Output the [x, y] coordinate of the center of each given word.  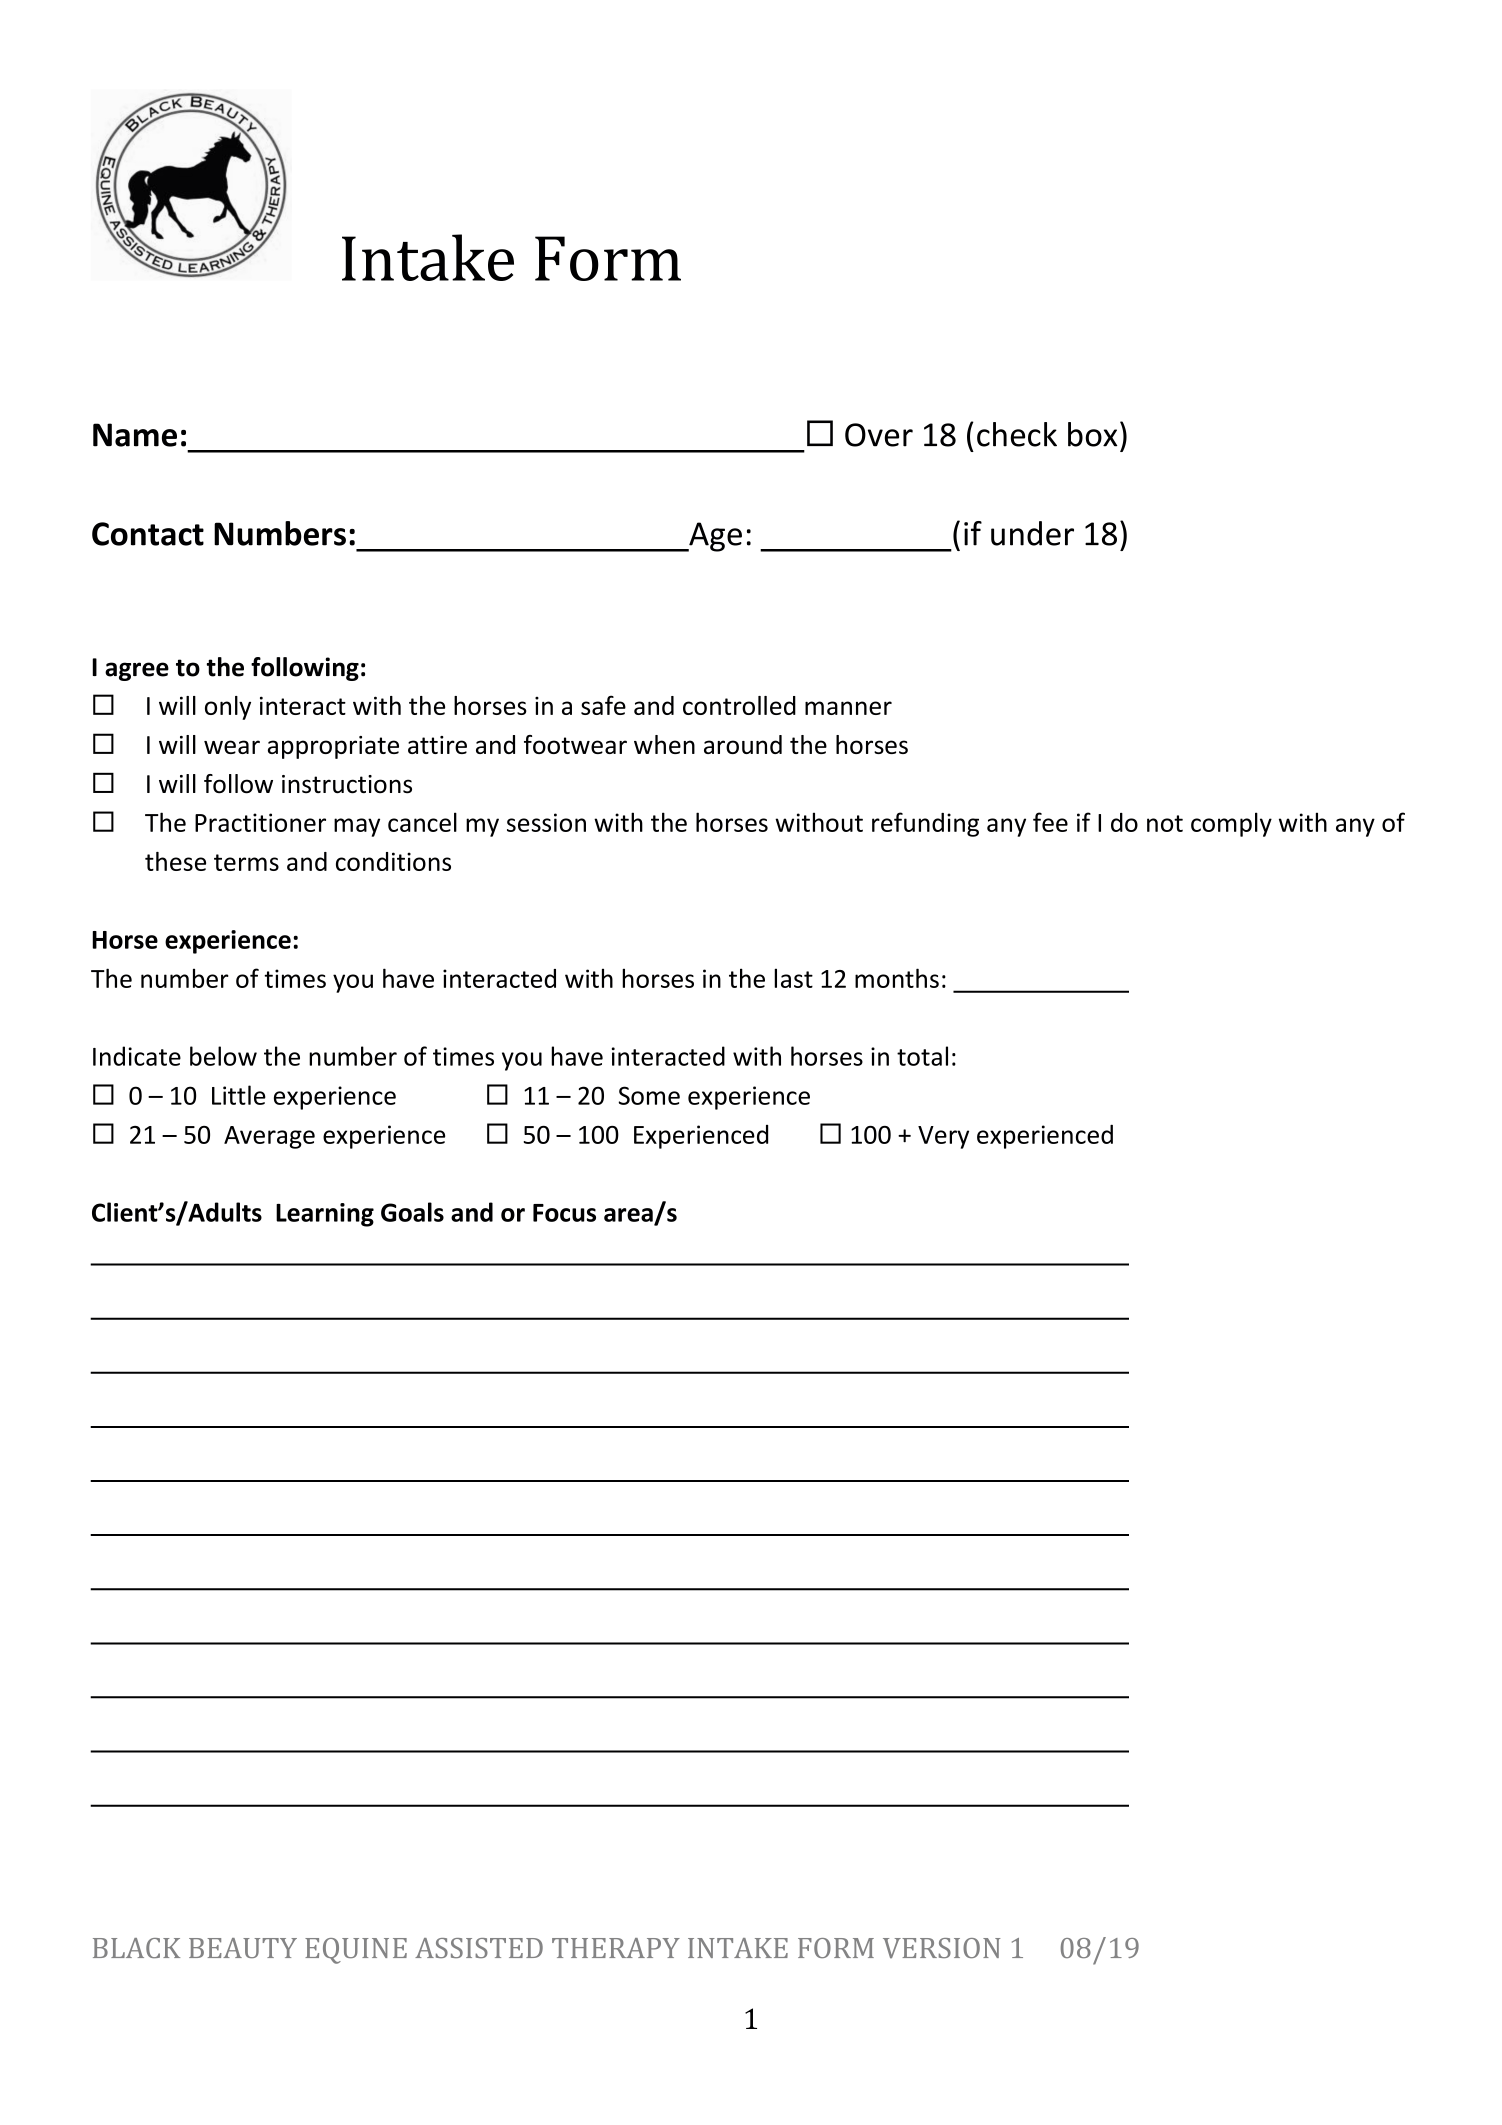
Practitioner [260, 822]
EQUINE [356, 1951]
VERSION [941, 1948]
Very [943, 1137]
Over [879, 435]
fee [1050, 822]
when [664, 744]
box [1092, 434]
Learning [325, 1215]
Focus [564, 1213]
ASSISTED [479, 1948]
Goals [412, 1212]
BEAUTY [243, 1948]
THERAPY [616, 1948]
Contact [148, 534]
